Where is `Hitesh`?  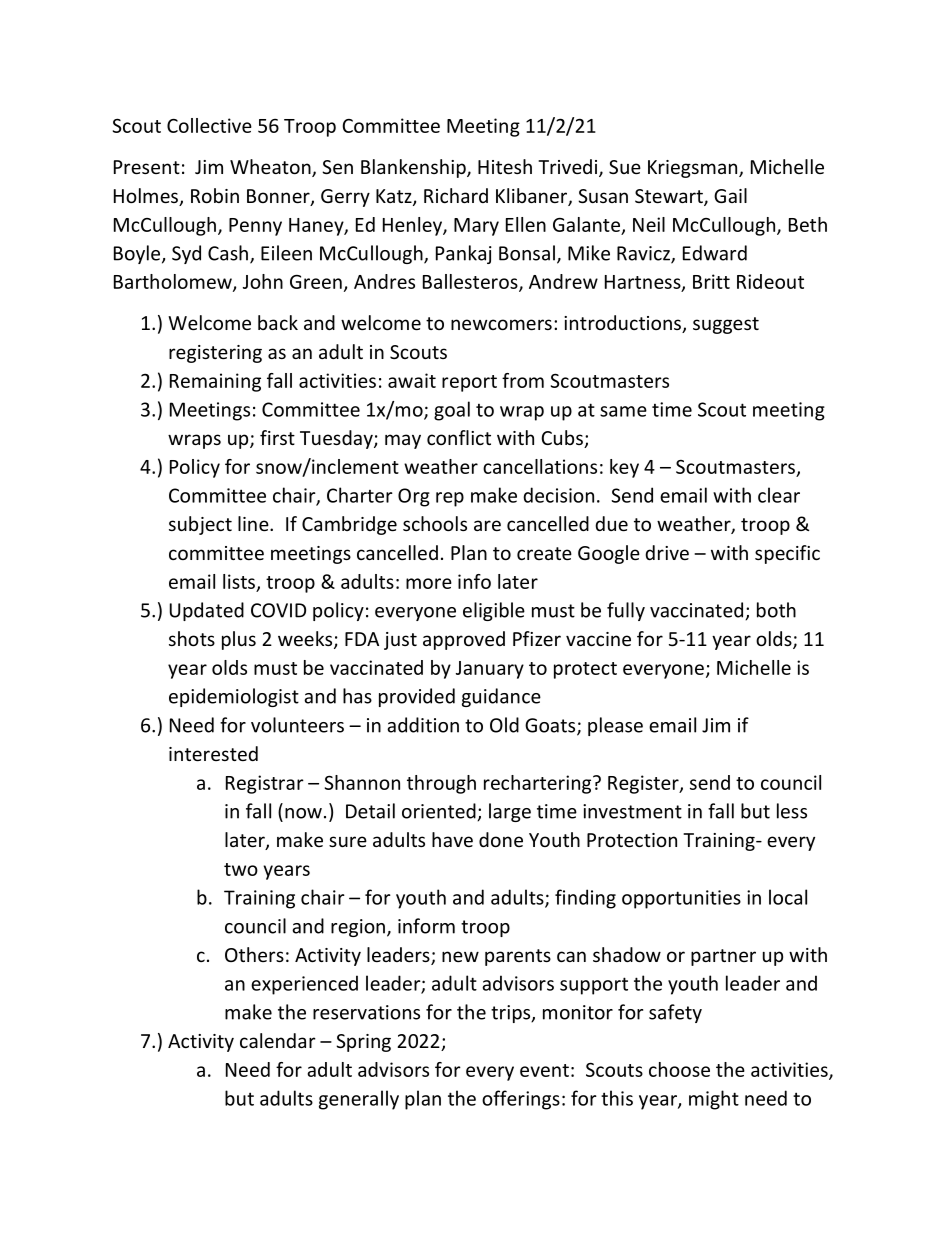
Hitesh is located at coordinates (505, 166).
